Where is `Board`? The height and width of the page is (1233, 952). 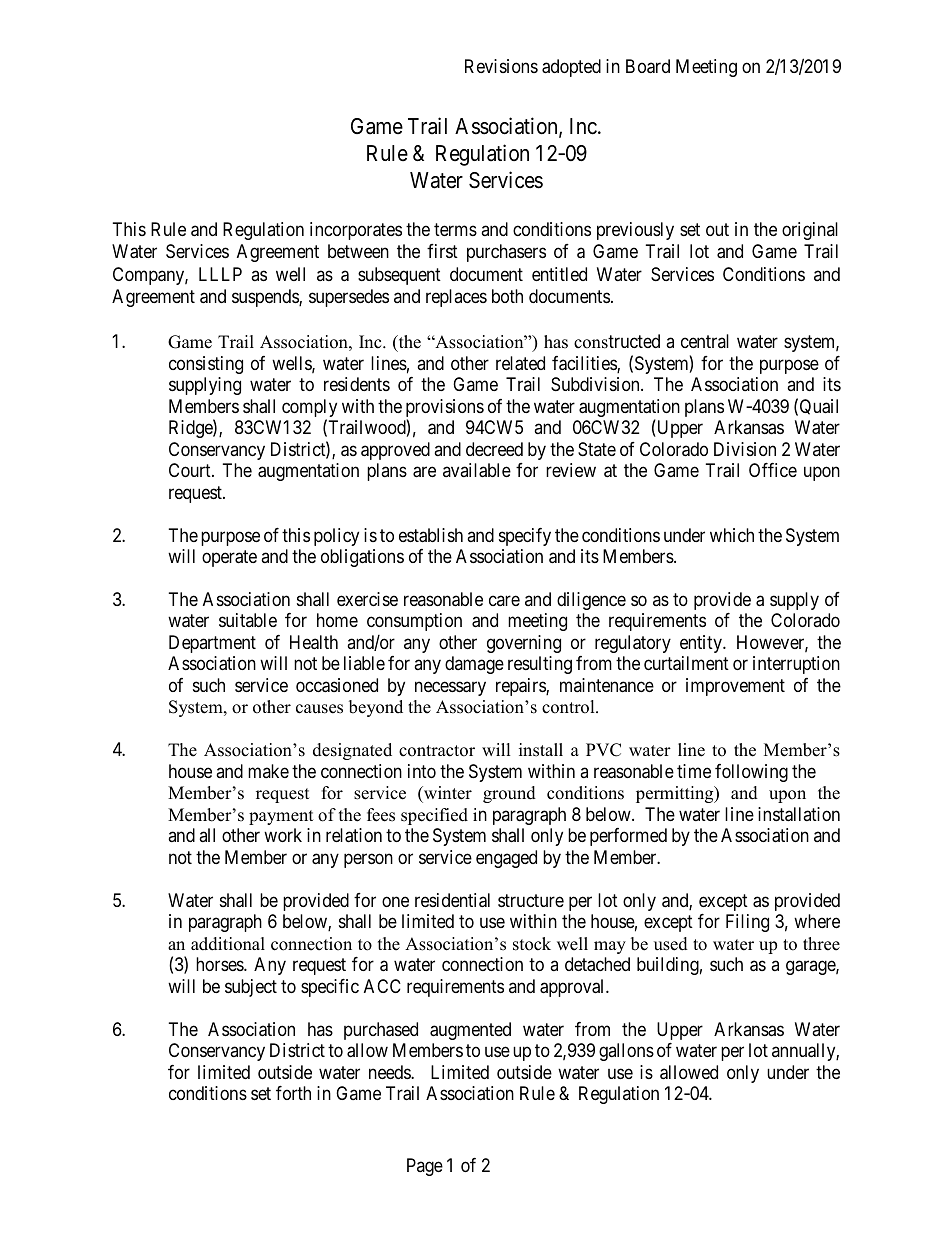 Board is located at coordinates (648, 66).
